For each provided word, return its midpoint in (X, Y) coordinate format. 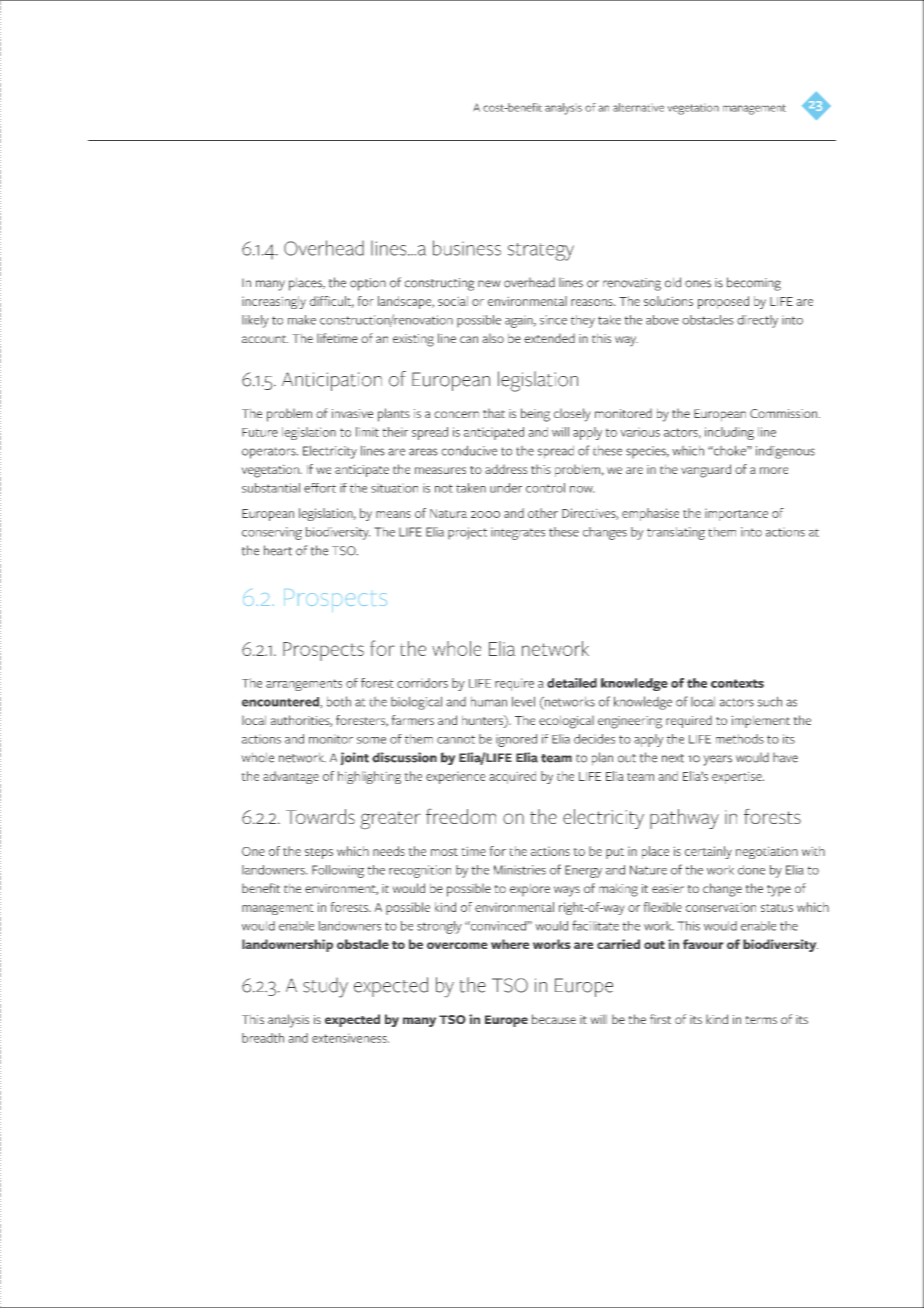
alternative (638, 107)
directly (757, 321)
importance (736, 515)
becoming (754, 284)
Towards (320, 816)
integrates (518, 534)
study (325, 988)
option (368, 284)
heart (278, 550)
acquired (512, 777)
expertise (738, 778)
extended (549, 338)
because (554, 1019)
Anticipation (332, 381)
